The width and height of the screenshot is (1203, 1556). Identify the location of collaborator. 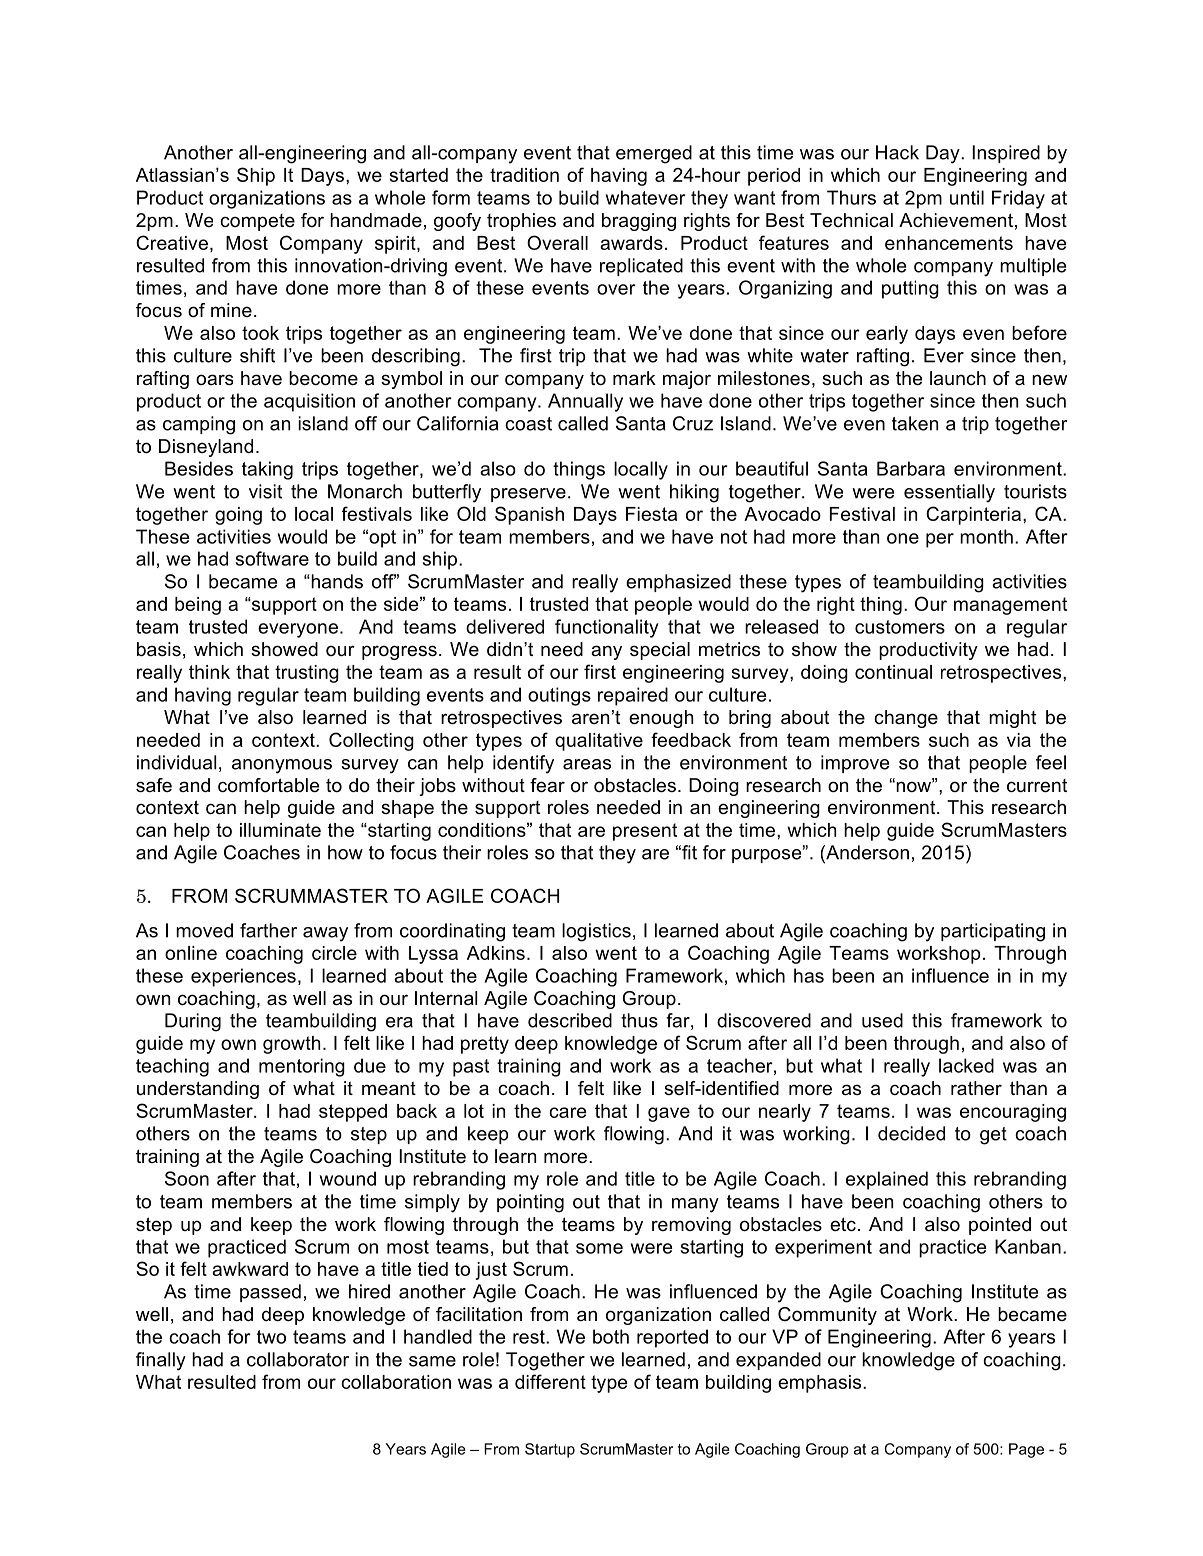
(298, 1359).
